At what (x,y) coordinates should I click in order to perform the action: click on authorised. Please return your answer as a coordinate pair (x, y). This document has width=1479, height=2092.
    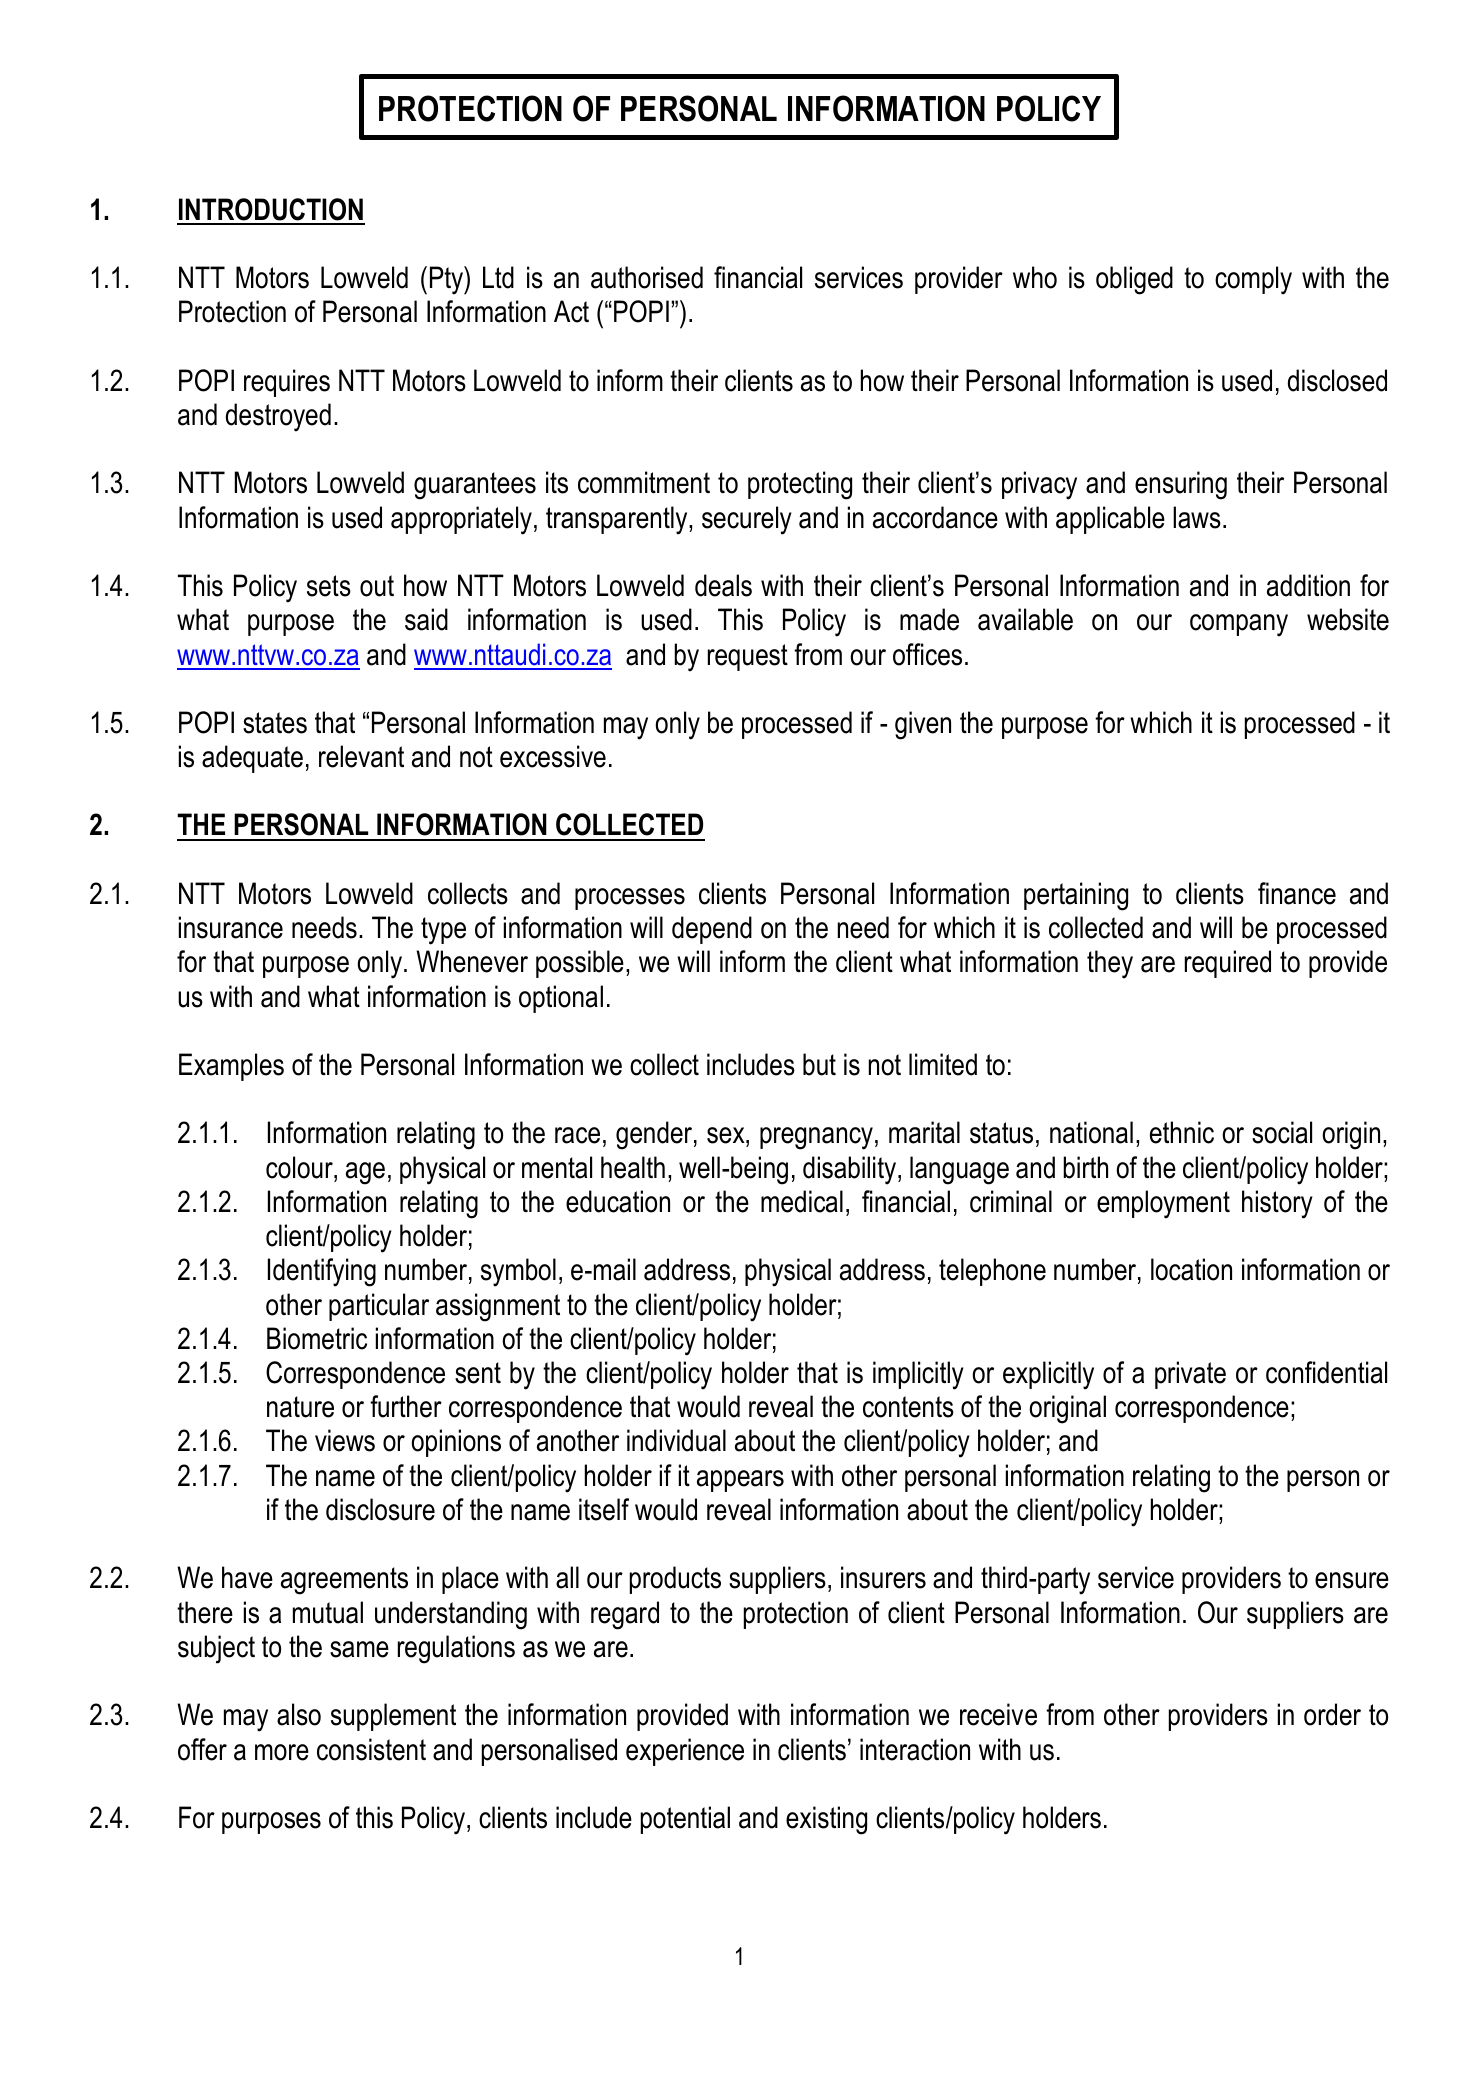
    Looking at the image, I should click on (647, 277).
